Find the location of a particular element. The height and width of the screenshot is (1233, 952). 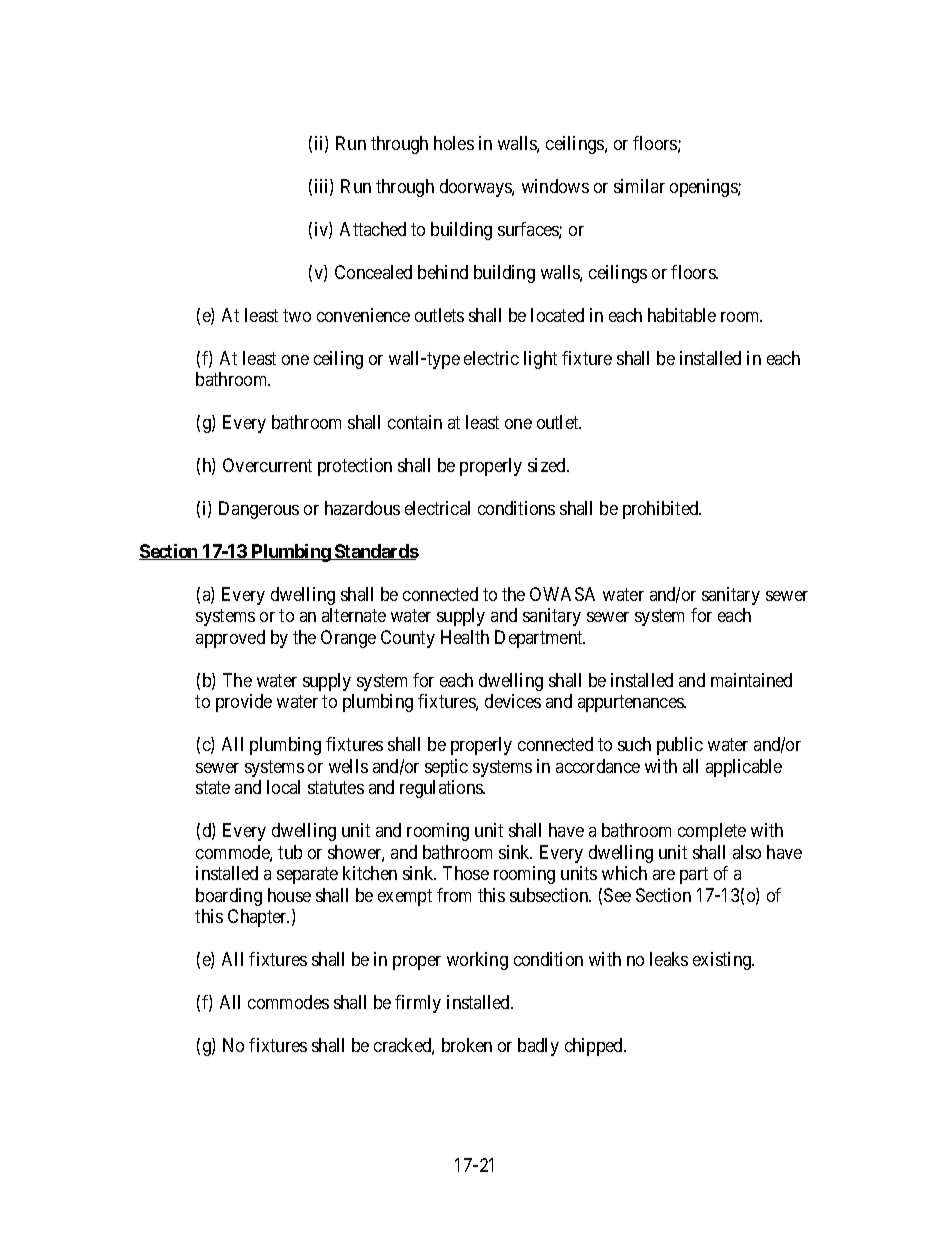

Health is located at coordinates (465, 637).
